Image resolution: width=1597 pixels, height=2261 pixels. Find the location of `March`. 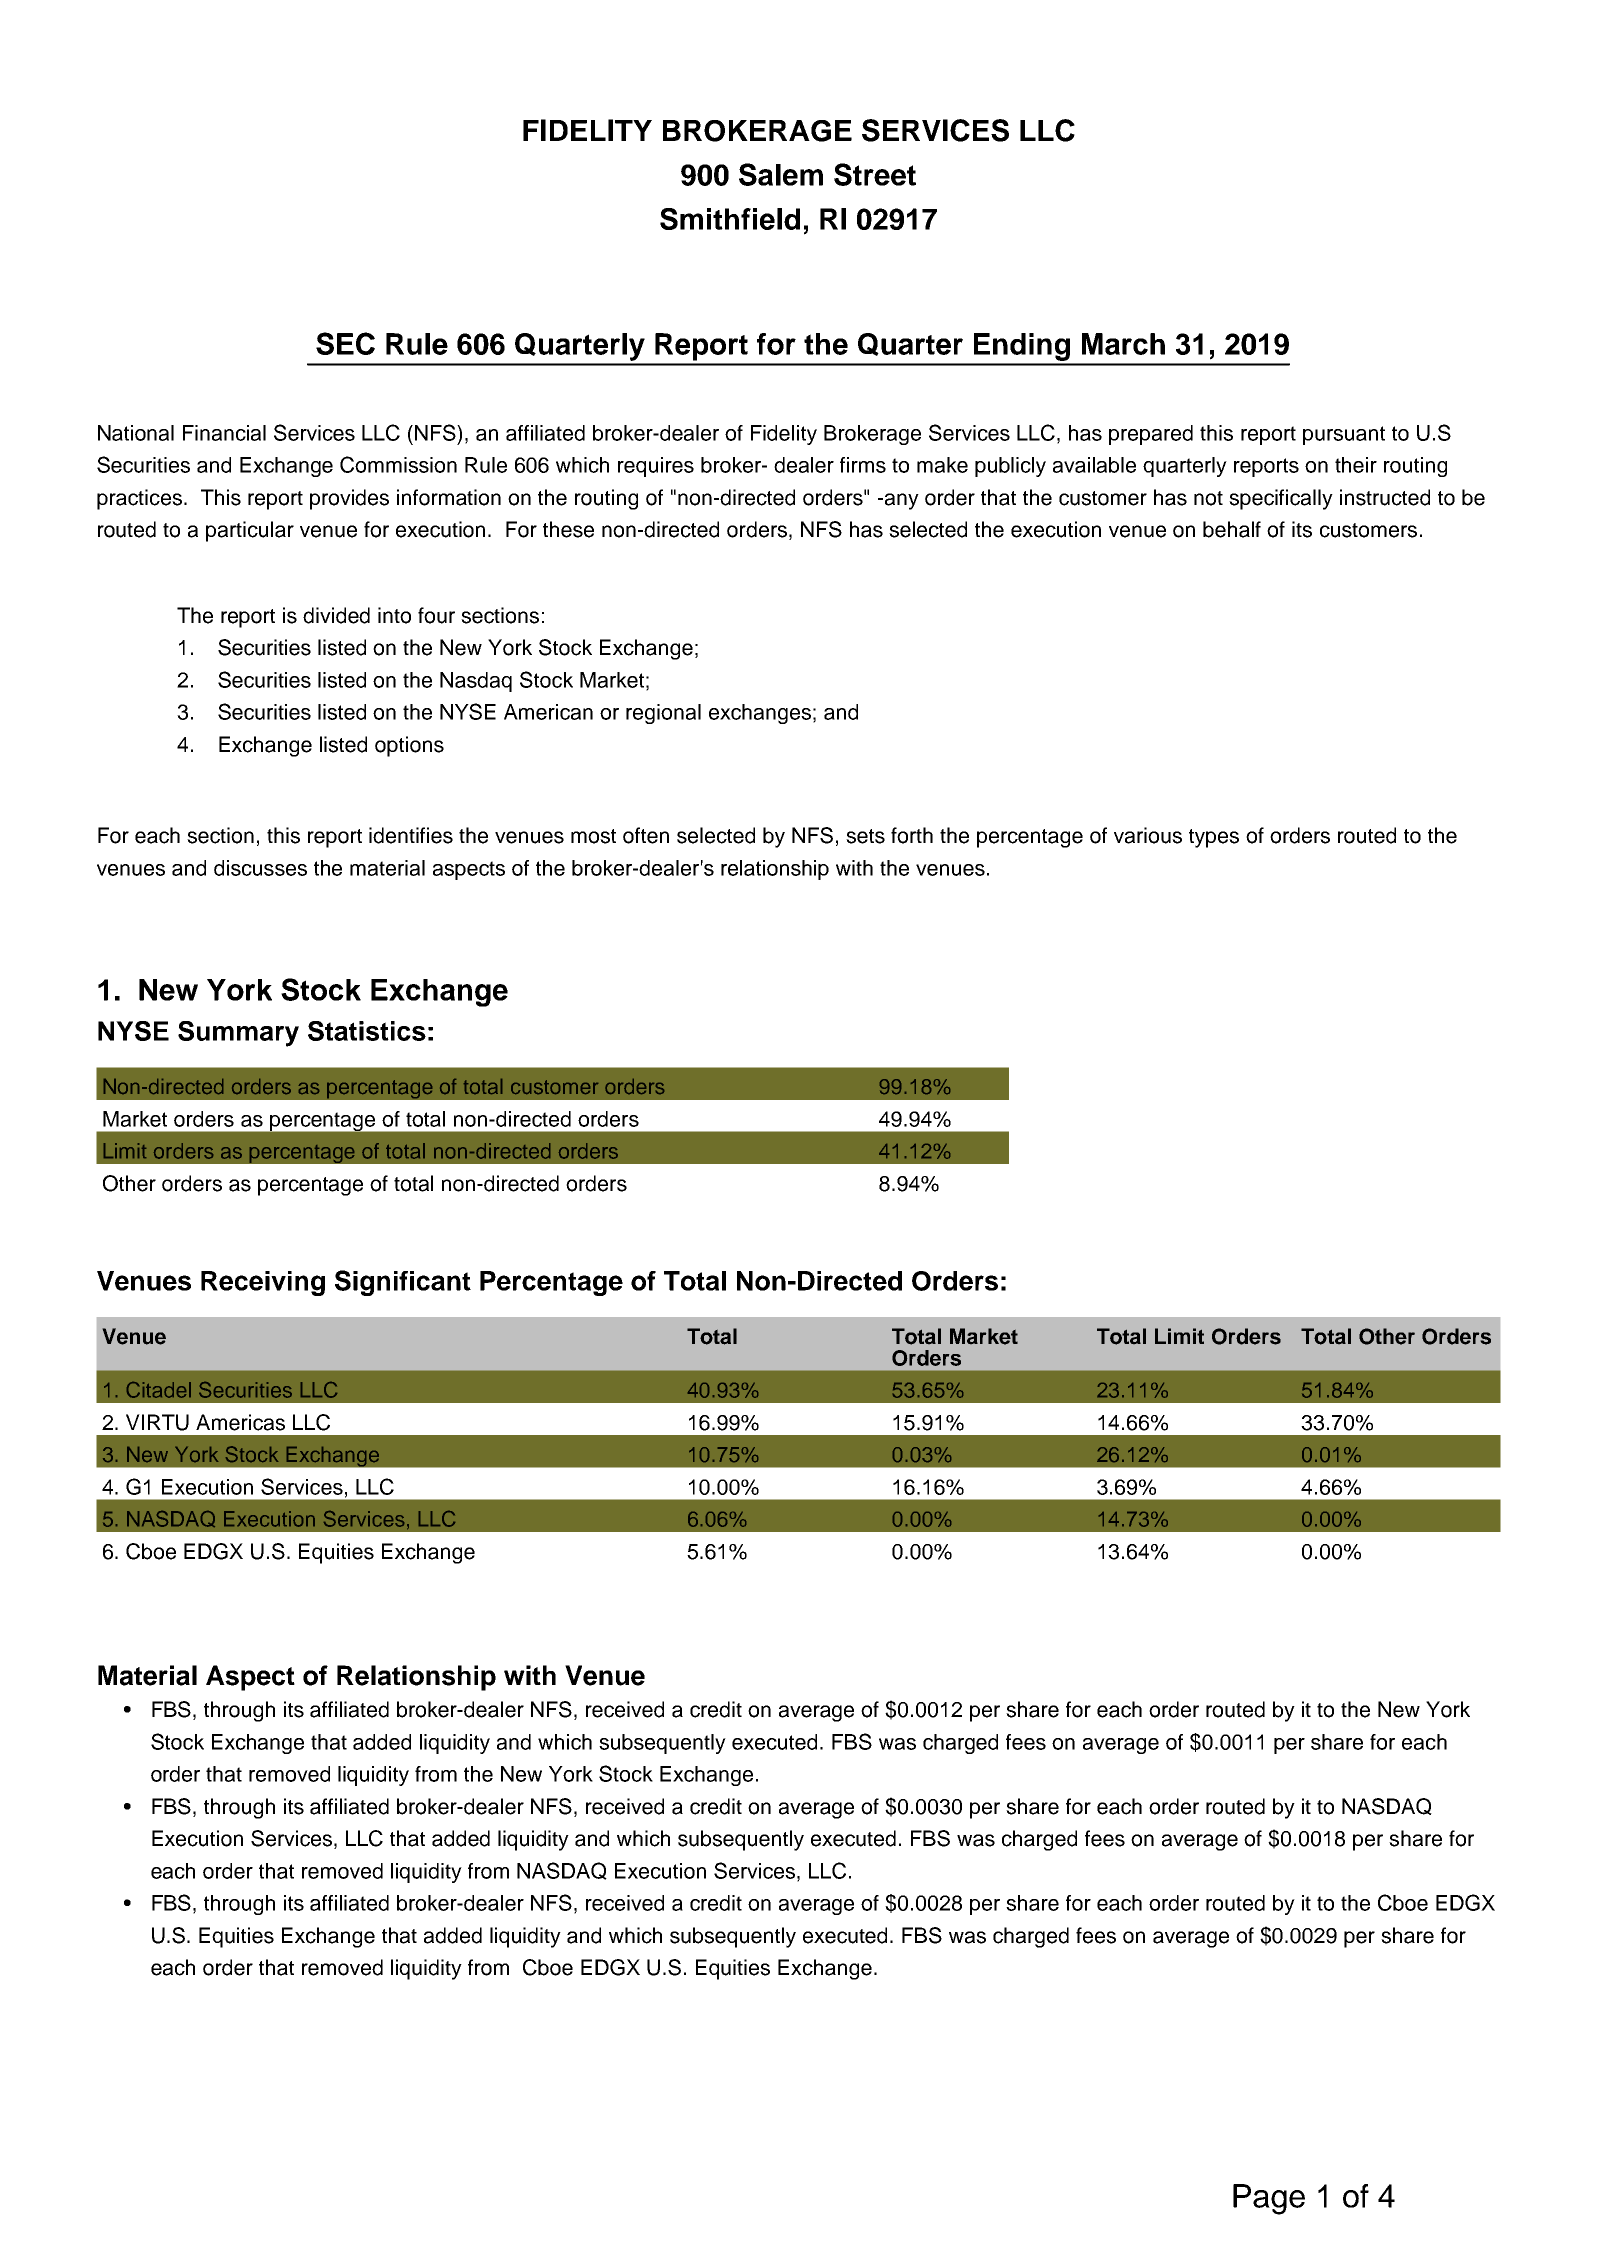

March is located at coordinates (1123, 344).
